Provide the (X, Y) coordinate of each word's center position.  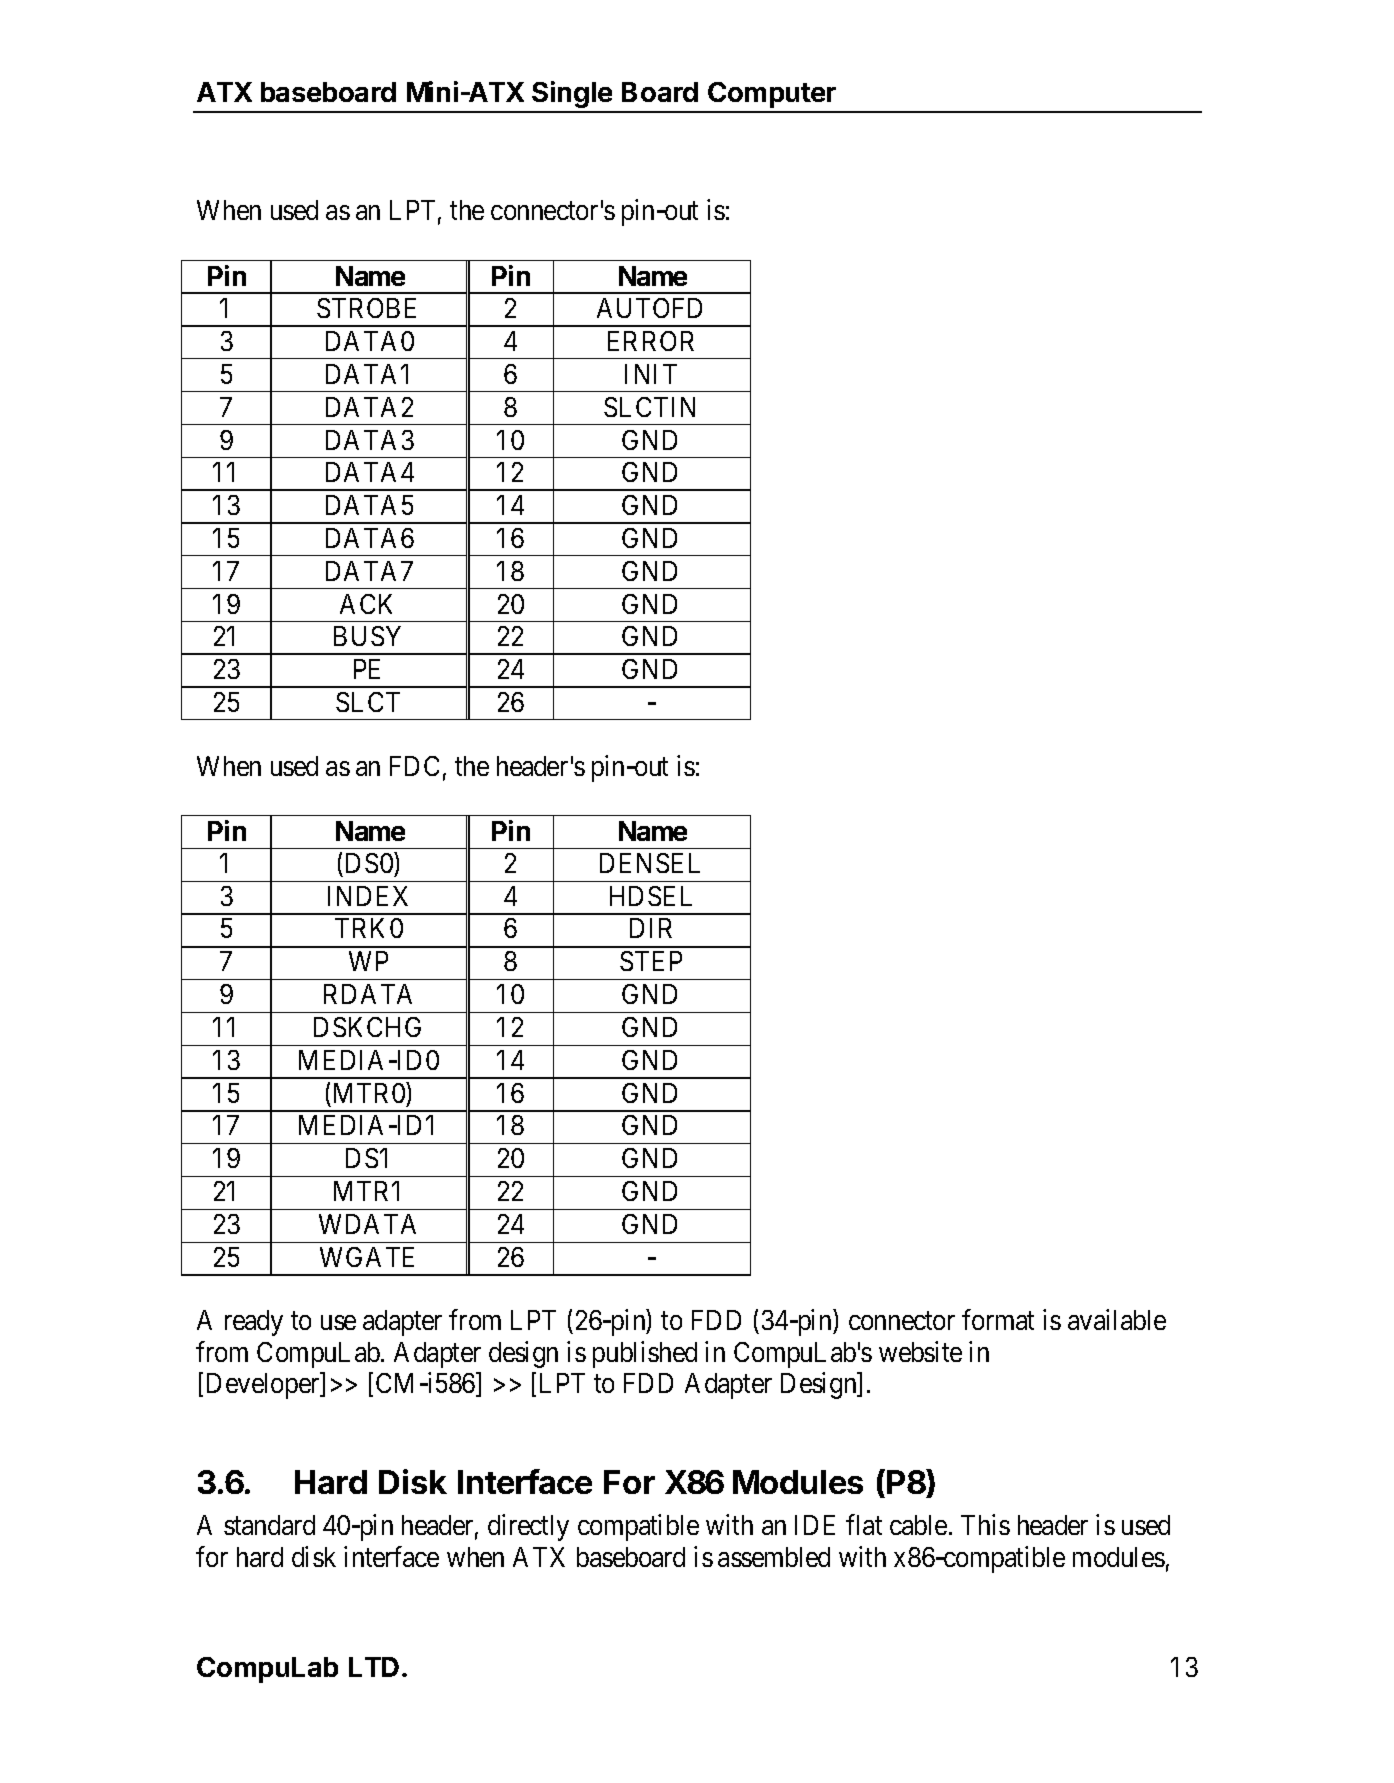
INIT (651, 374)
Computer (772, 95)
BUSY (367, 636)
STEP (651, 961)
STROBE (366, 308)
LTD (374, 1667)
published (645, 1354)
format (998, 1320)
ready (254, 1323)
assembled (774, 1557)
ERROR (651, 341)
